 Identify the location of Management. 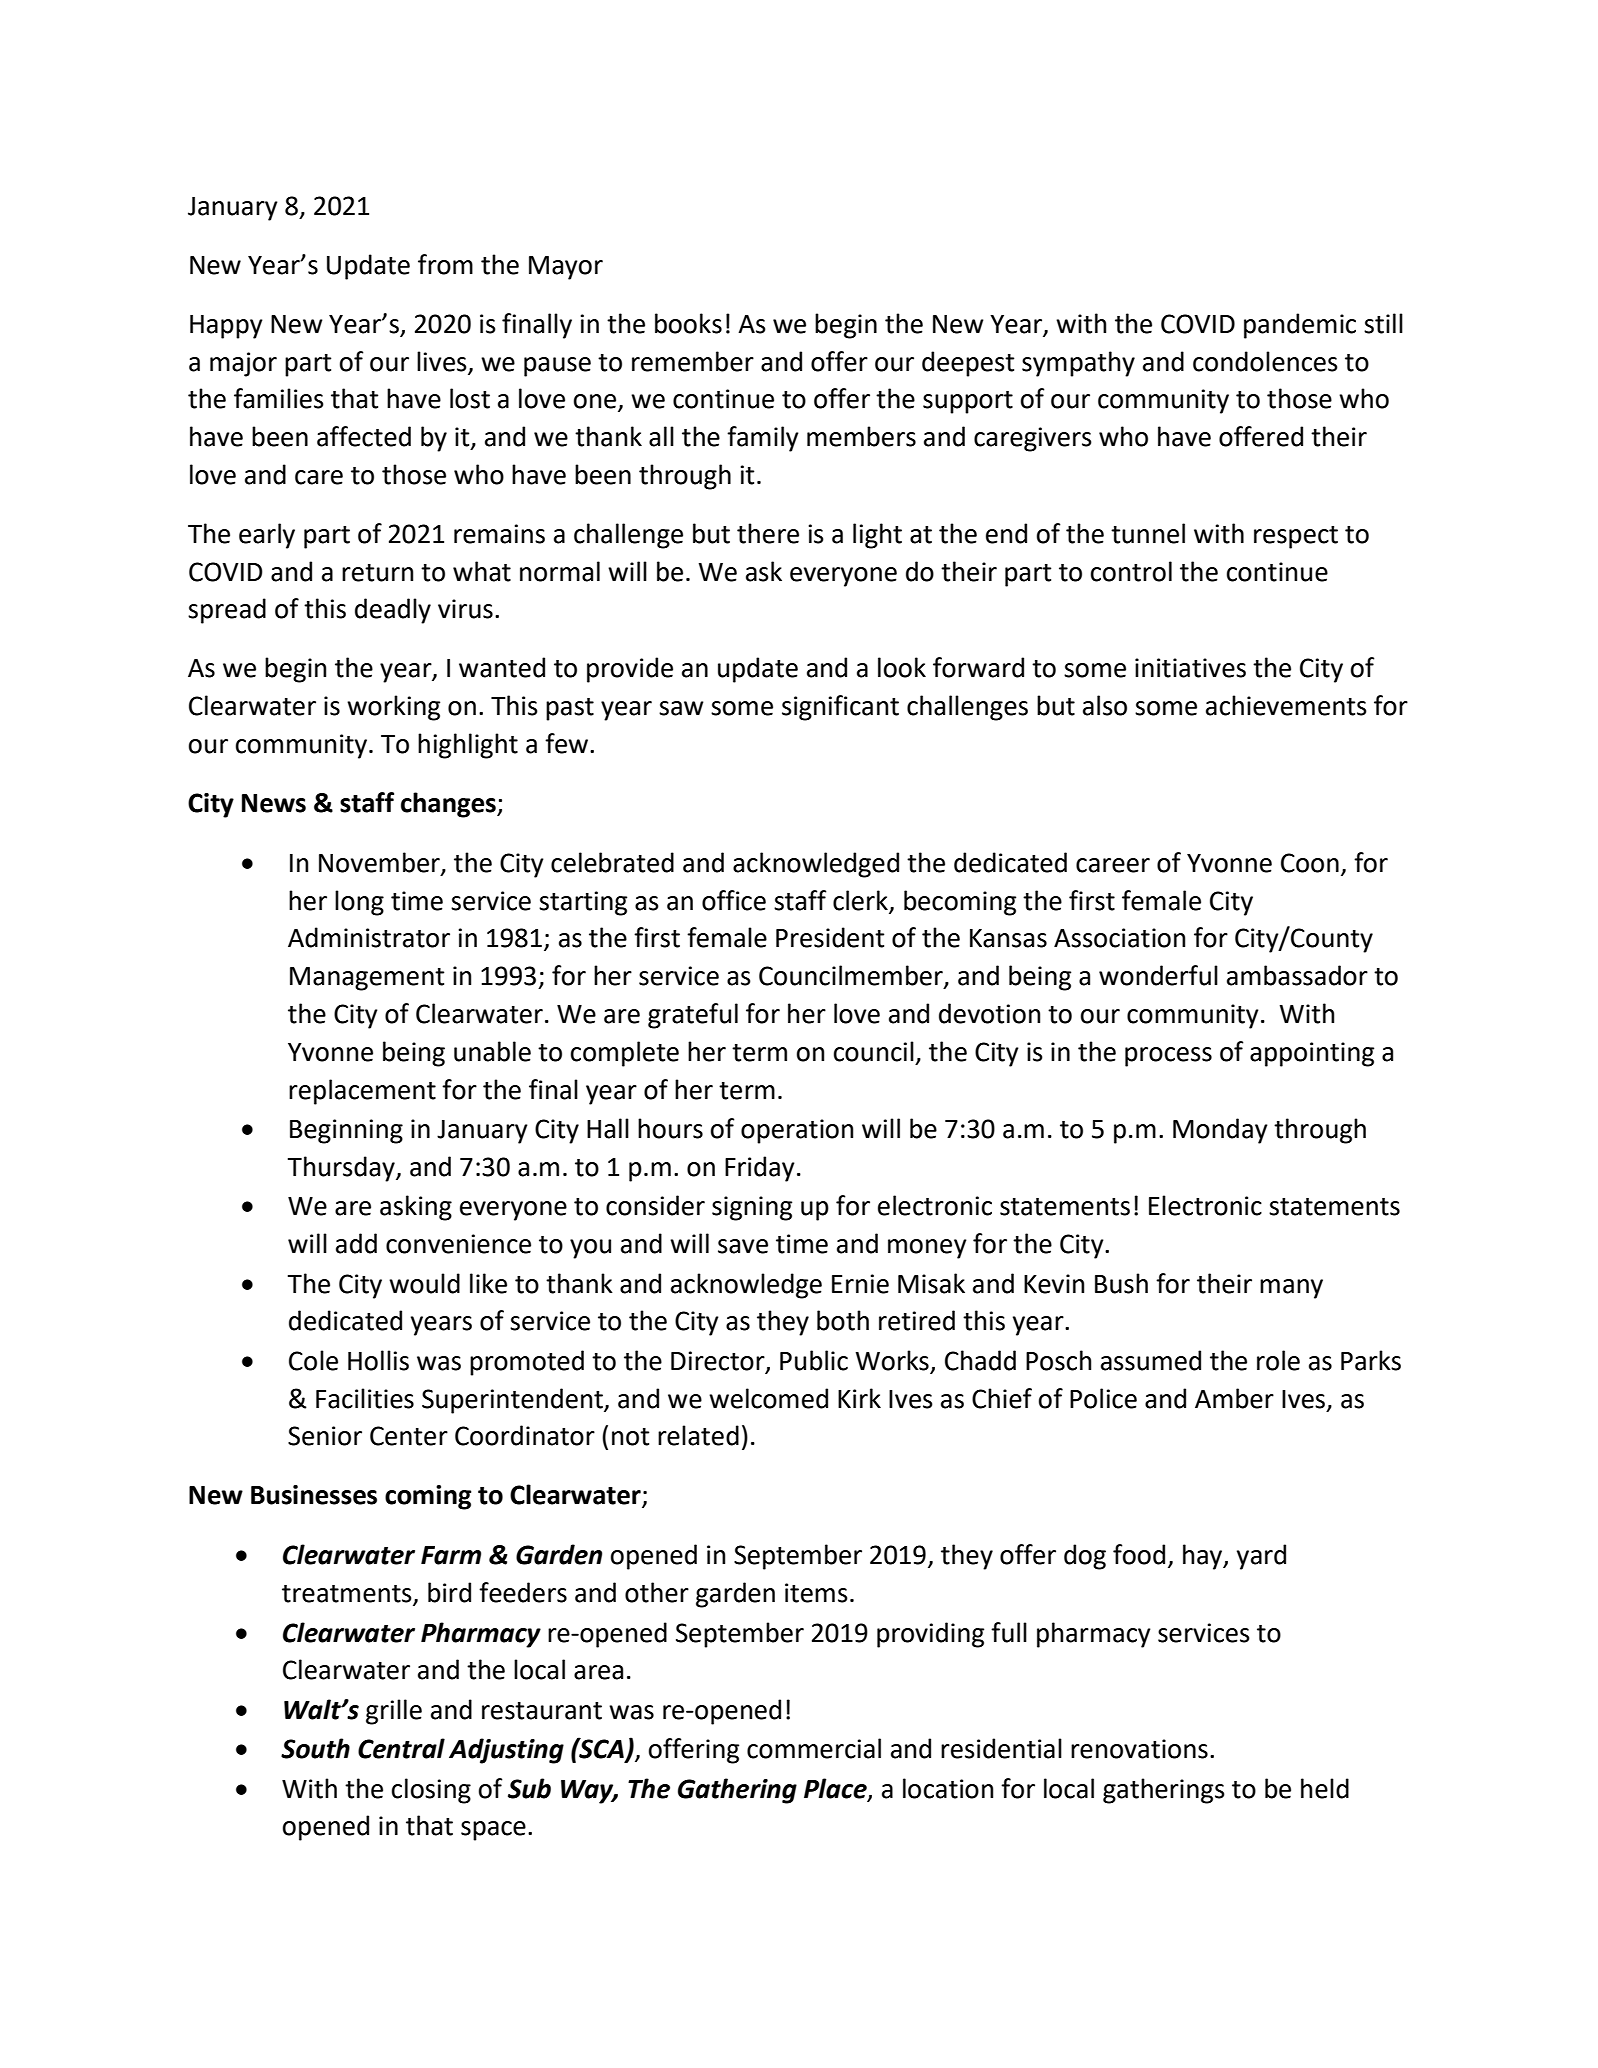
(367, 979).
